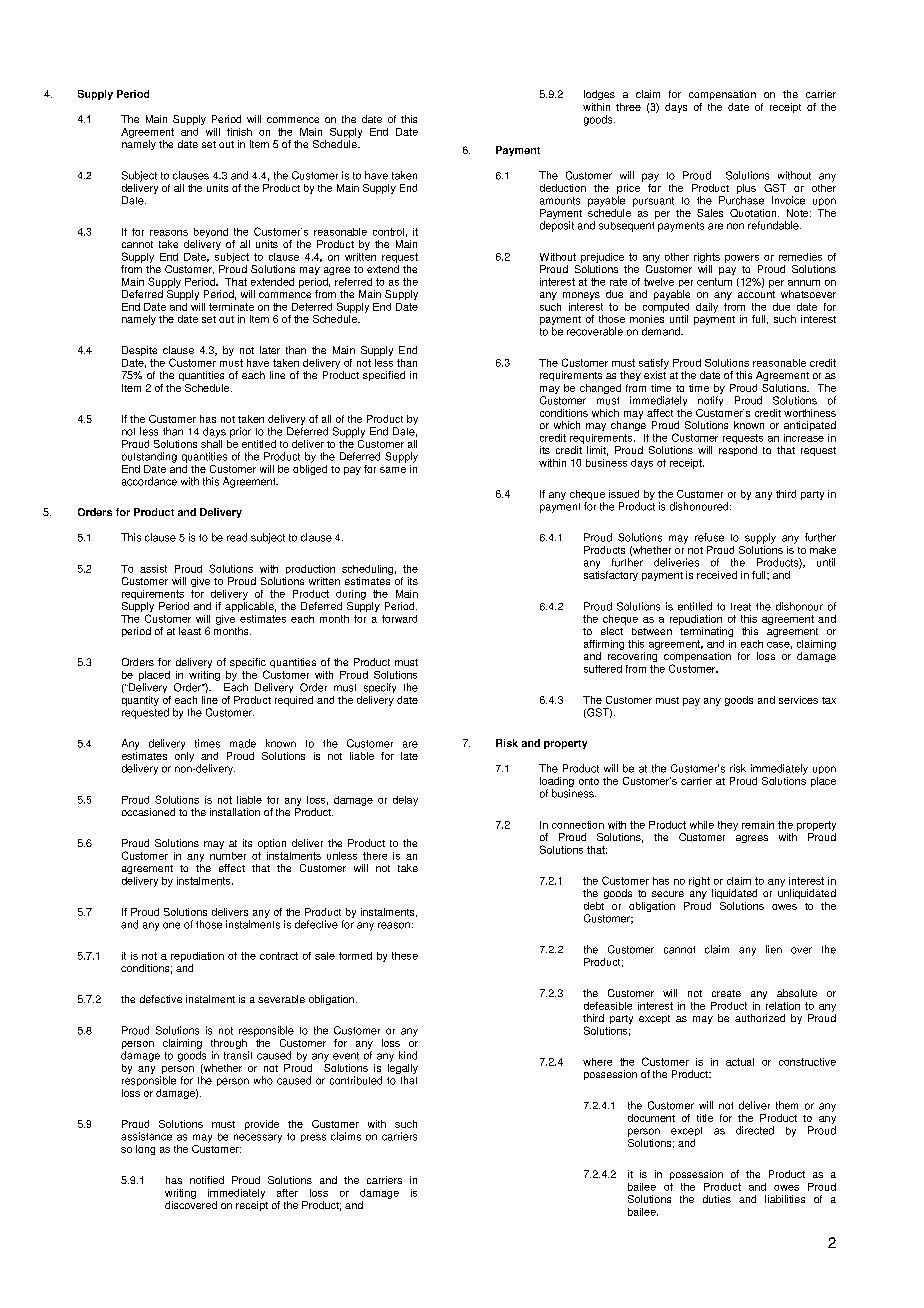 The width and height of the screenshot is (924, 1308). Describe the element at coordinates (239, 132) in the screenshot. I see `finish` at that location.
